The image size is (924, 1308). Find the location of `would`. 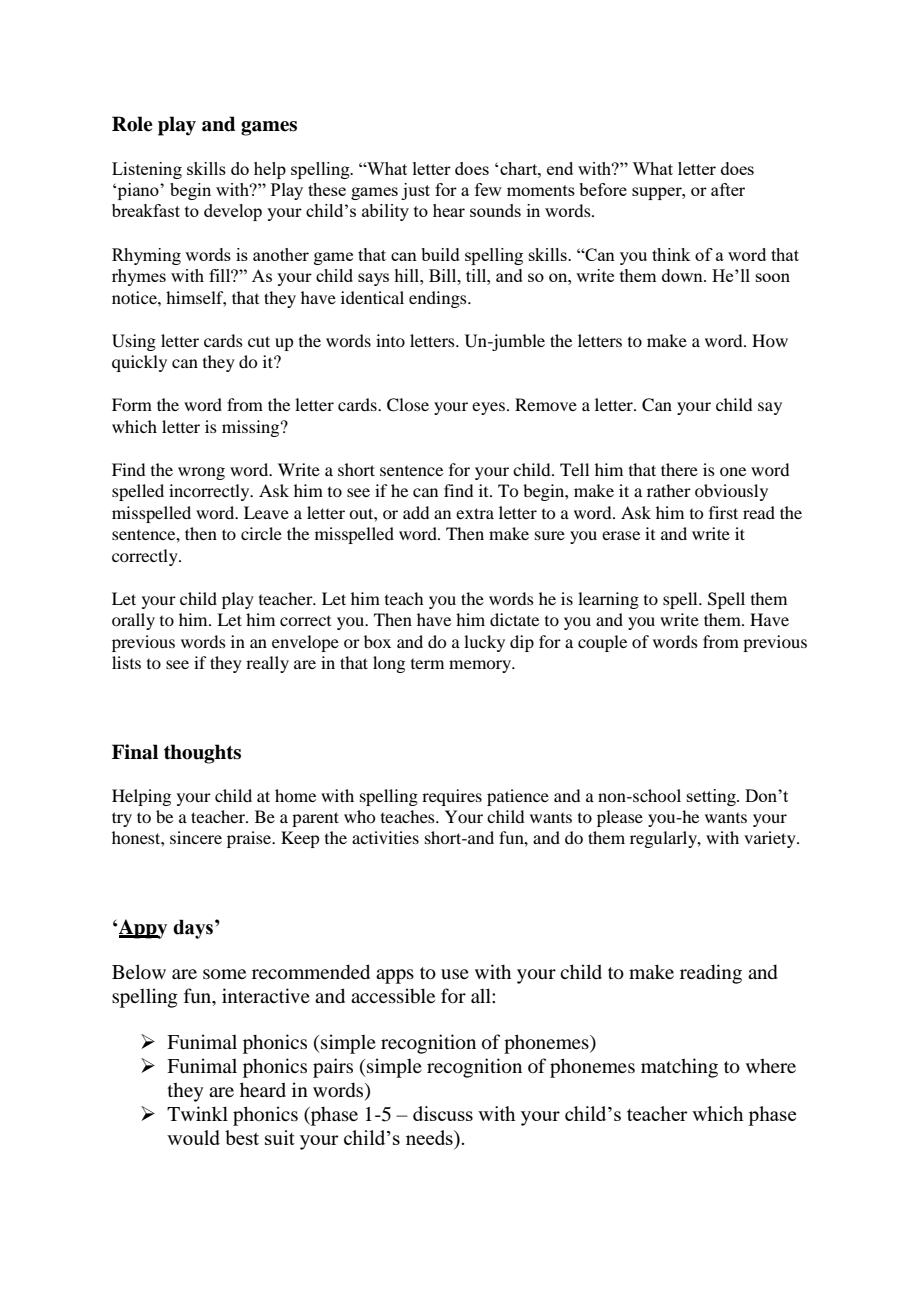

would is located at coordinates (193, 1137).
